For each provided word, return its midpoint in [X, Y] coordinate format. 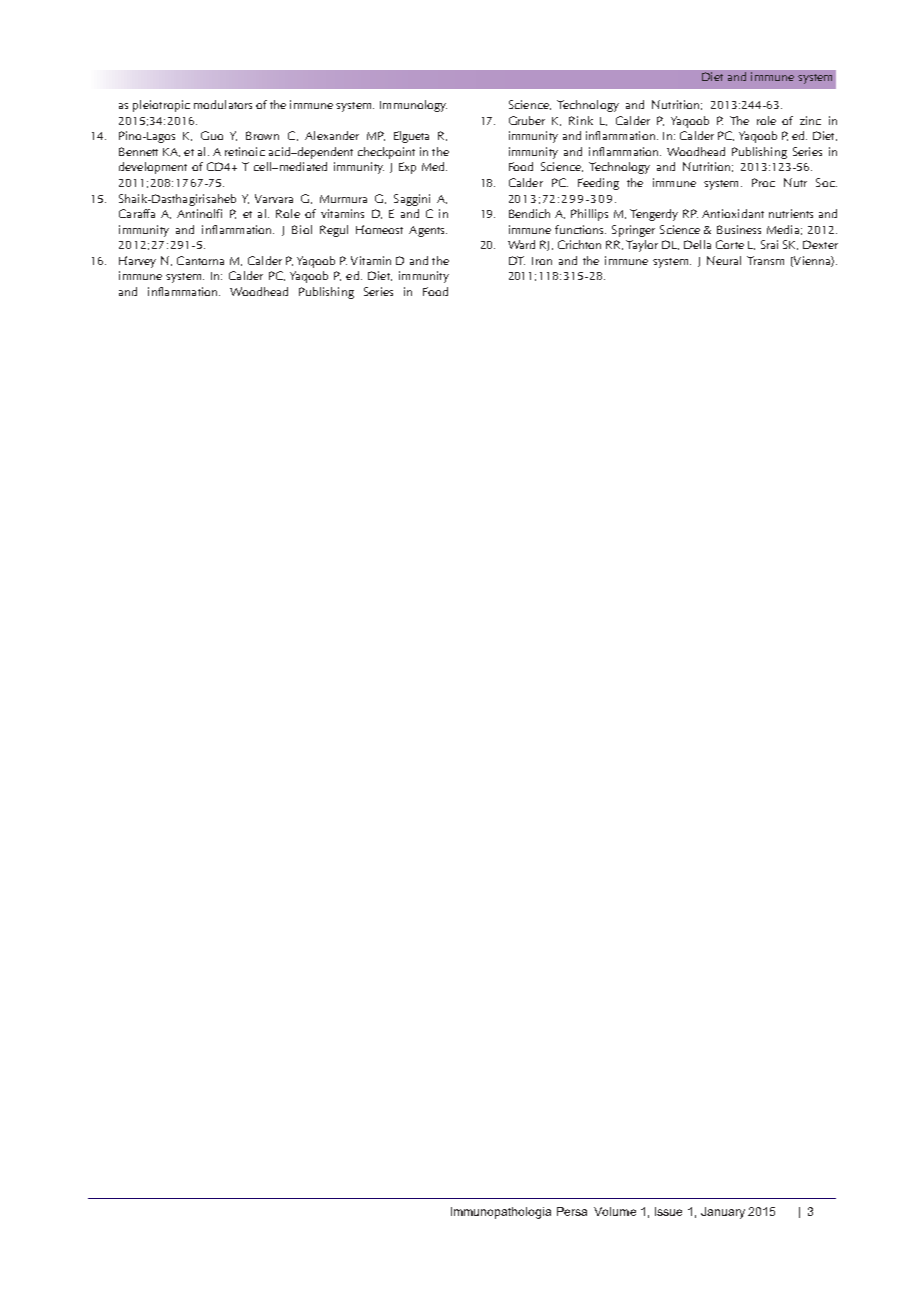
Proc [763, 182]
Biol [302, 229]
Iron [542, 261]
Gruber [527, 120]
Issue [668, 1211]
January [723, 1213]
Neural [724, 260]
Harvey [137, 262]
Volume [615, 1211]
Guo [212, 135]
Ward [521, 244]
